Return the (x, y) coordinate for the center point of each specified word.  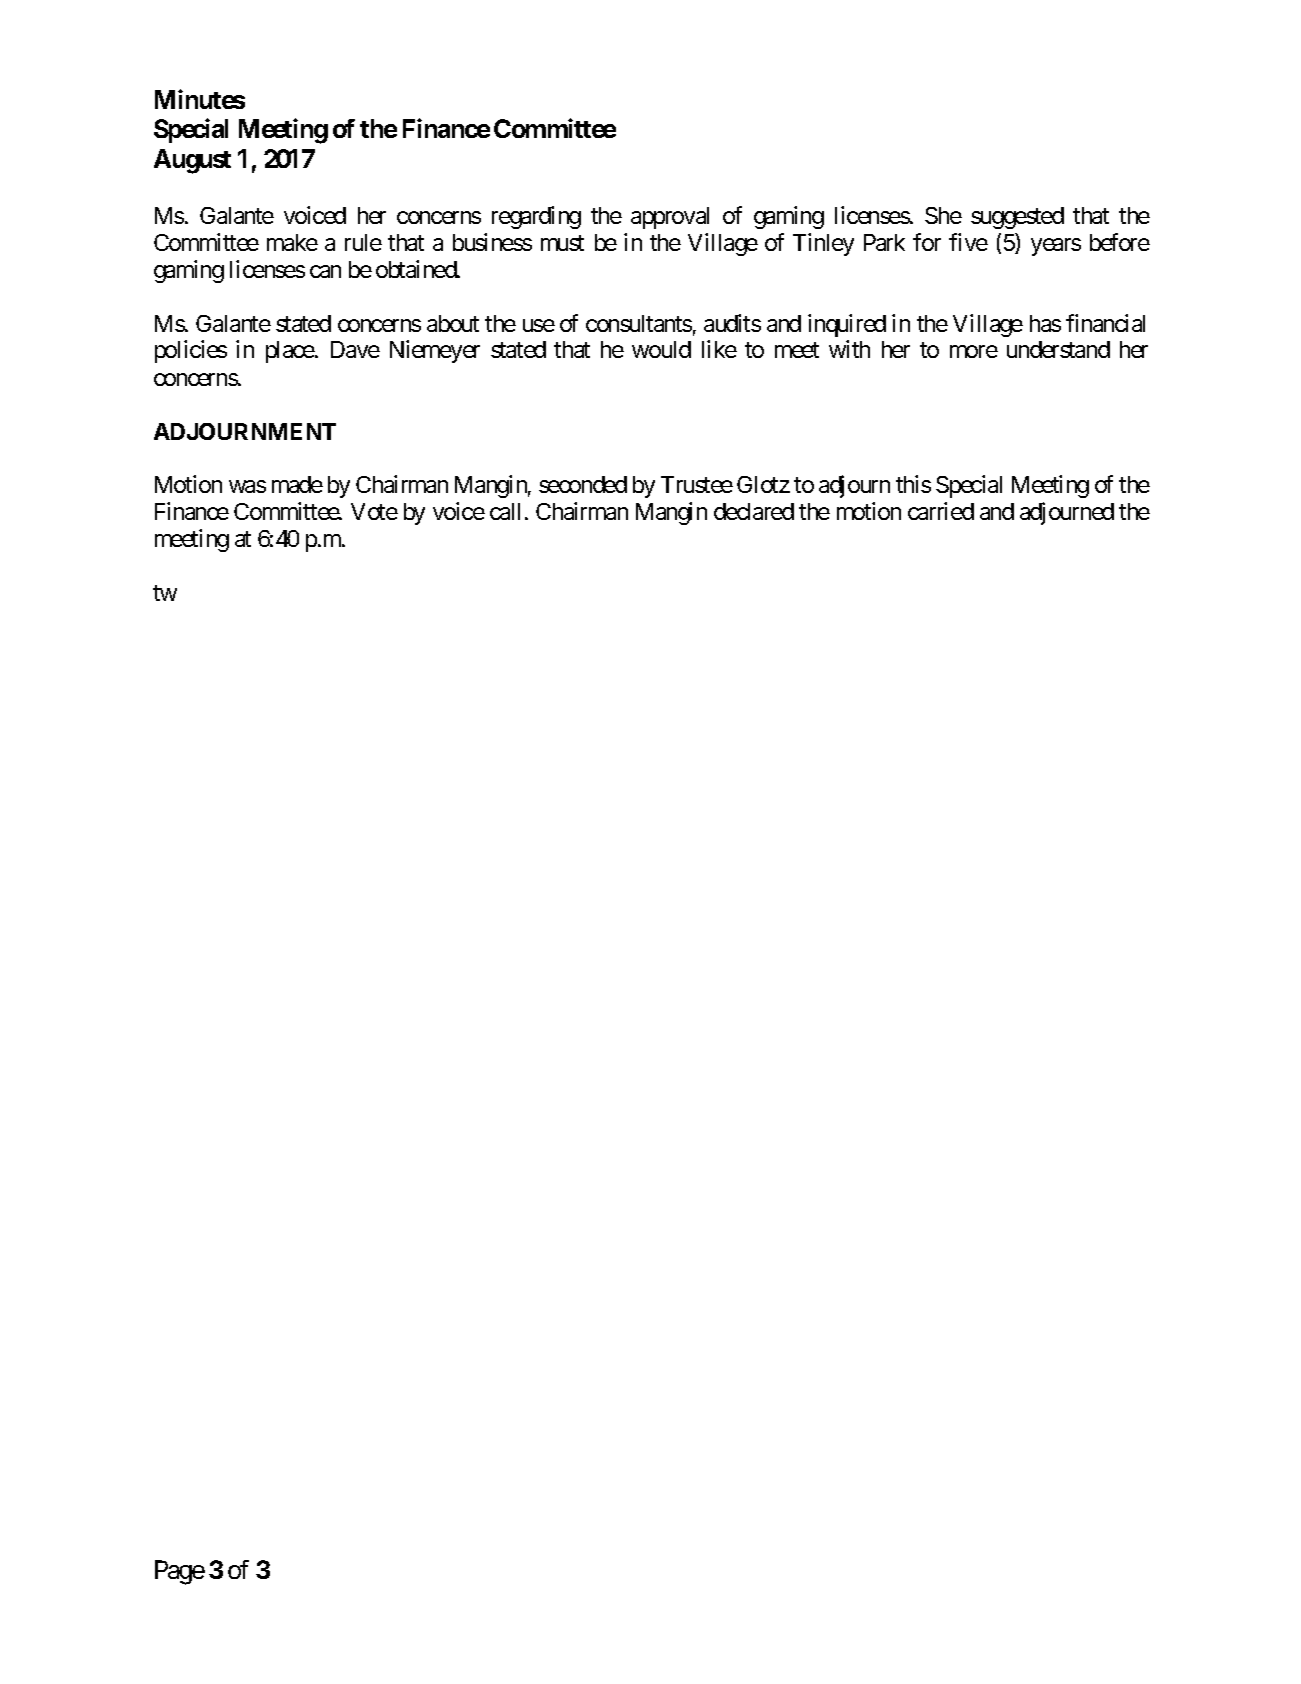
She (943, 215)
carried (941, 511)
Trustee (697, 484)
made (297, 484)
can (325, 271)
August (192, 161)
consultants (639, 323)
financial (1105, 323)
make (292, 242)
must (562, 243)
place (290, 352)
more (974, 352)
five (968, 242)
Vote (374, 511)
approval (670, 218)
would (661, 349)
